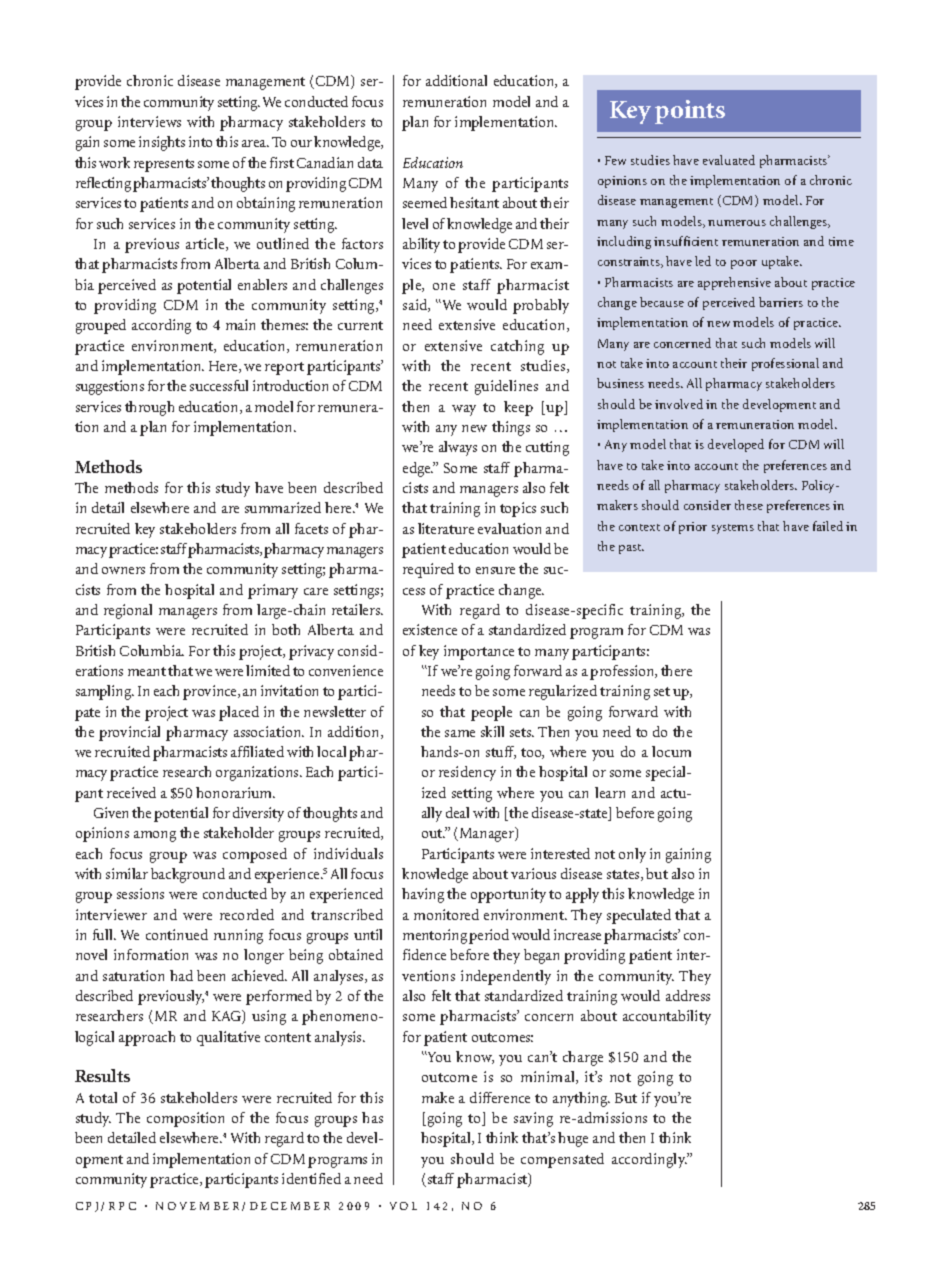  Describe the element at coordinates (632, 855) in the document. I see `only` at that location.
